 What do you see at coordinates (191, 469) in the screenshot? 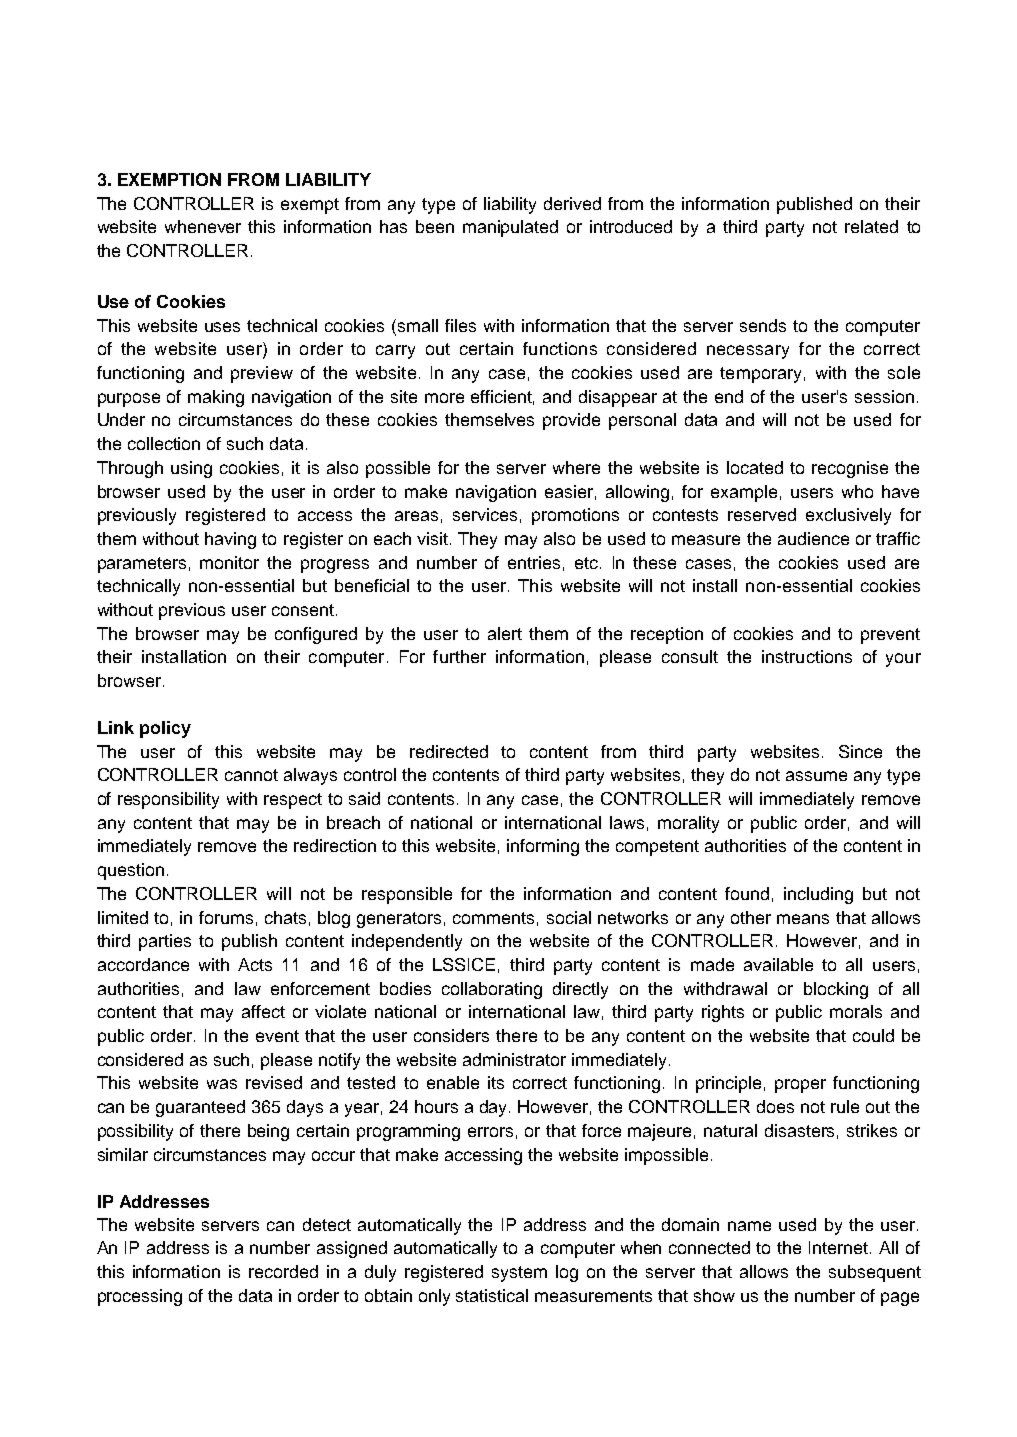
I see `using` at bounding box center [191, 469].
